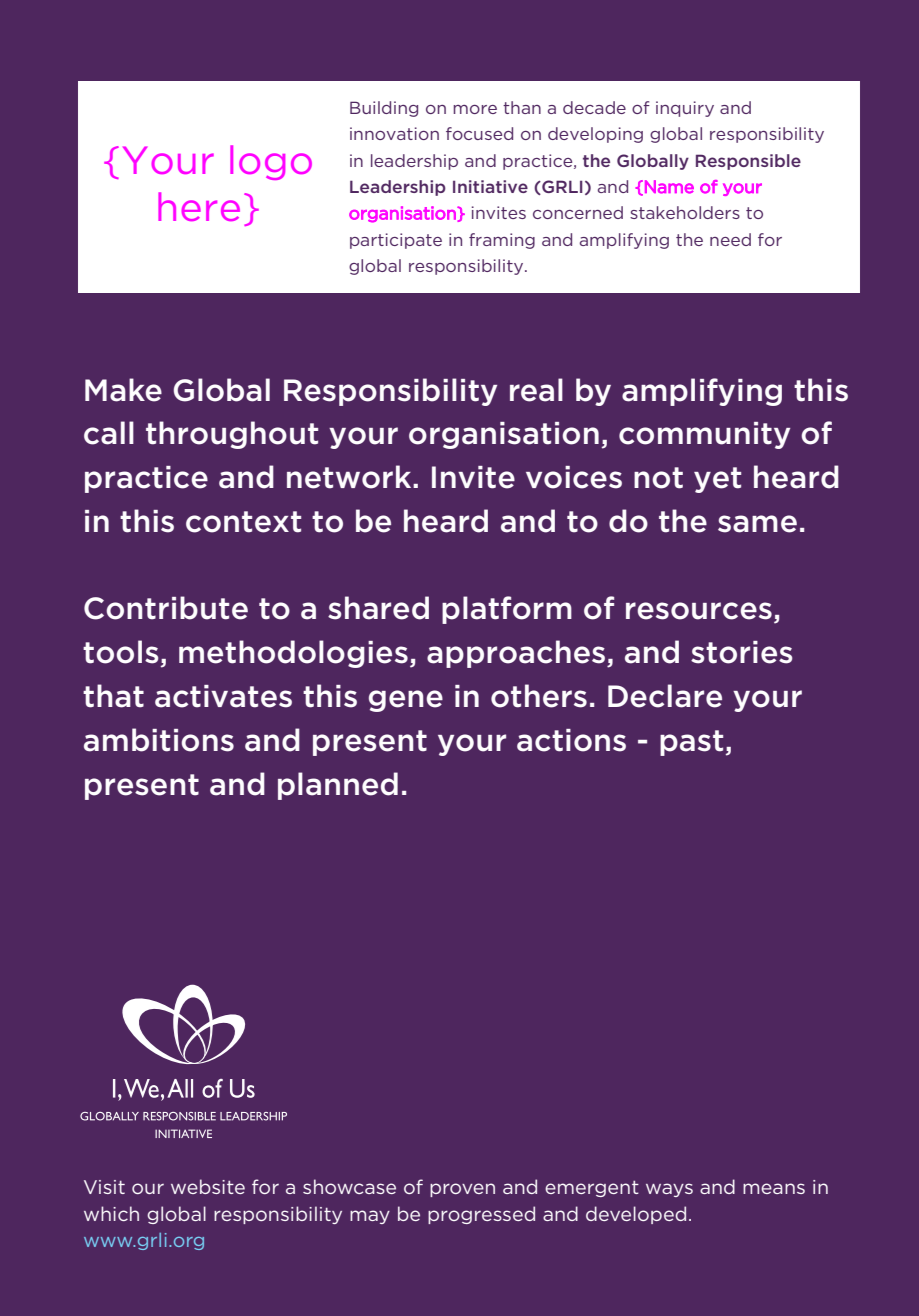  I want to click on here, so click(199, 206).
